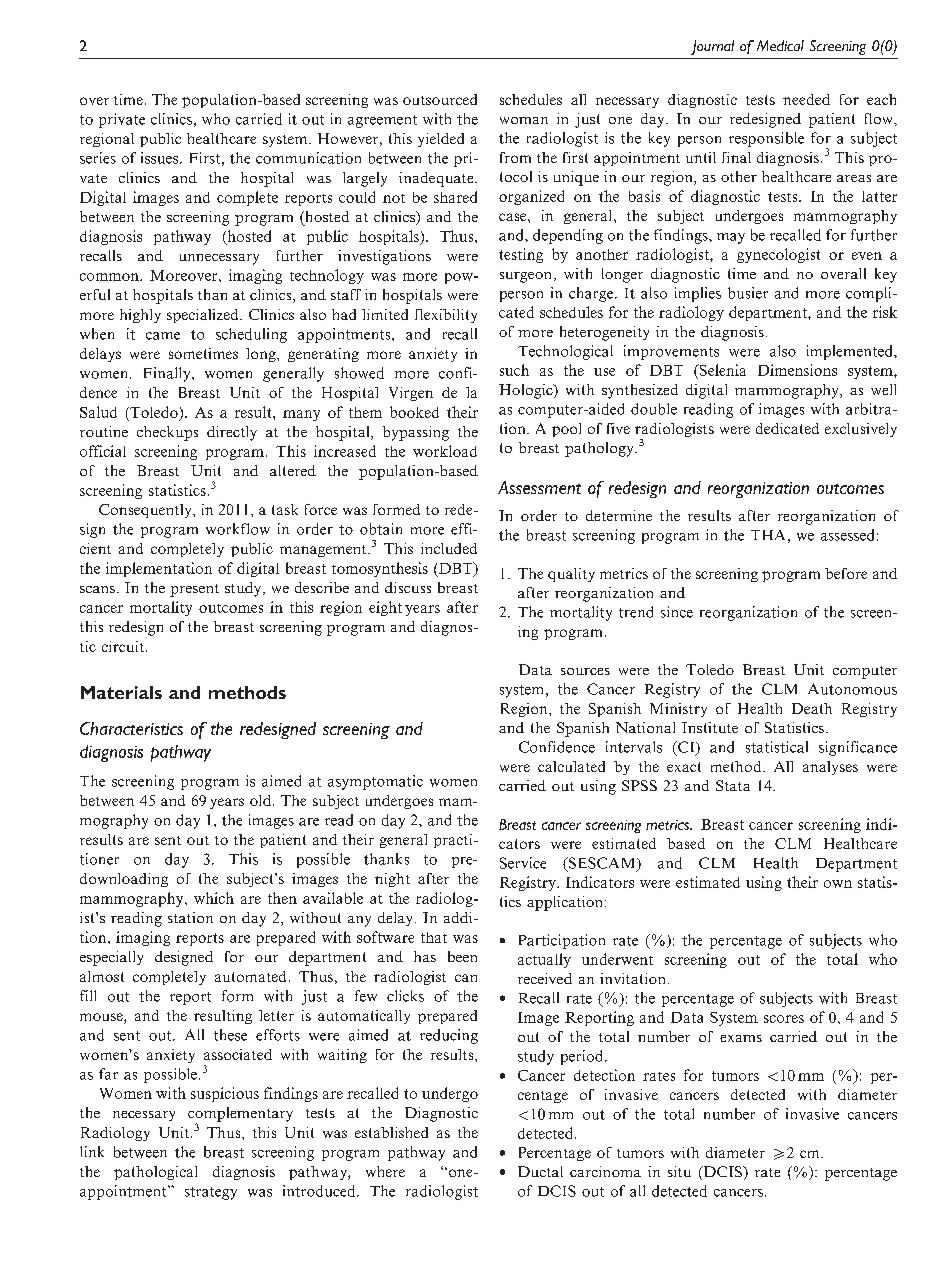 The height and width of the page is (1270, 952). I want to click on outsourced, so click(440, 99).
